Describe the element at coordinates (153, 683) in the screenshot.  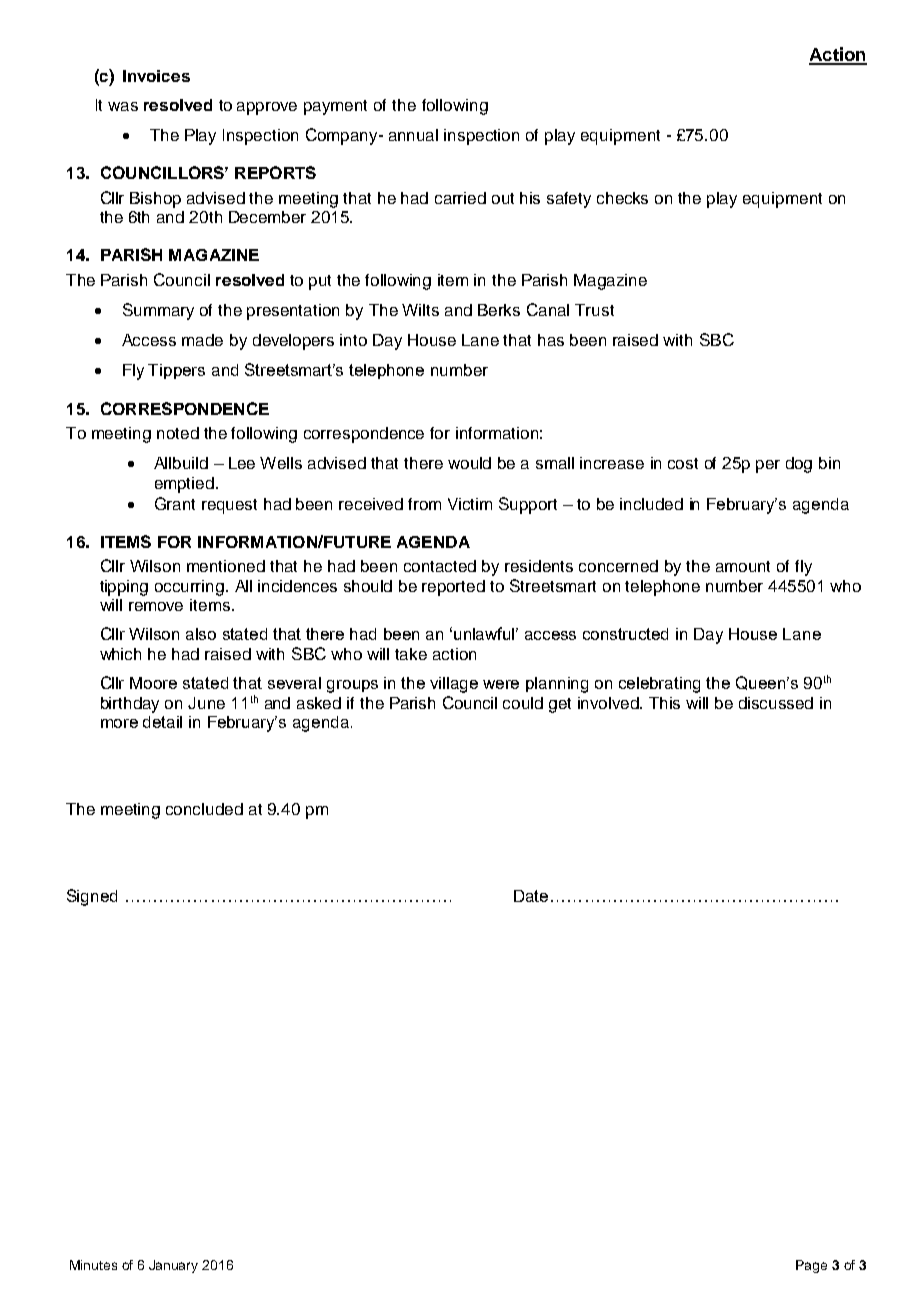
I see `Moore` at that location.
